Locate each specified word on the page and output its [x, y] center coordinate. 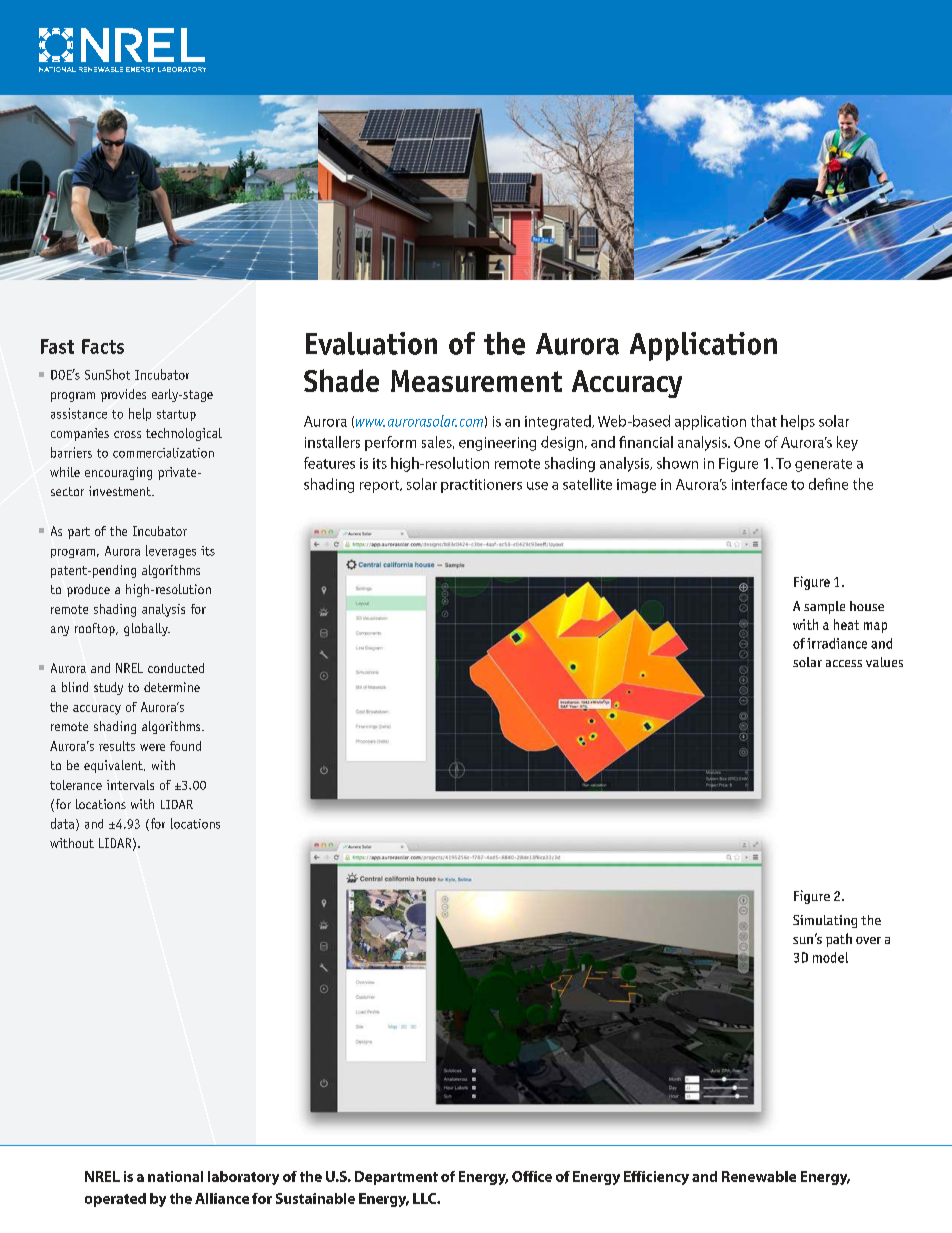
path [839, 940]
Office [532, 1176]
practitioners [481, 486]
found [185, 746]
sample [824, 607]
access [844, 663]
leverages [171, 551]
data [64, 824]
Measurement [476, 381]
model [830, 957]
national [175, 1176]
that [764, 421]
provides [123, 395]
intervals [130, 785]
